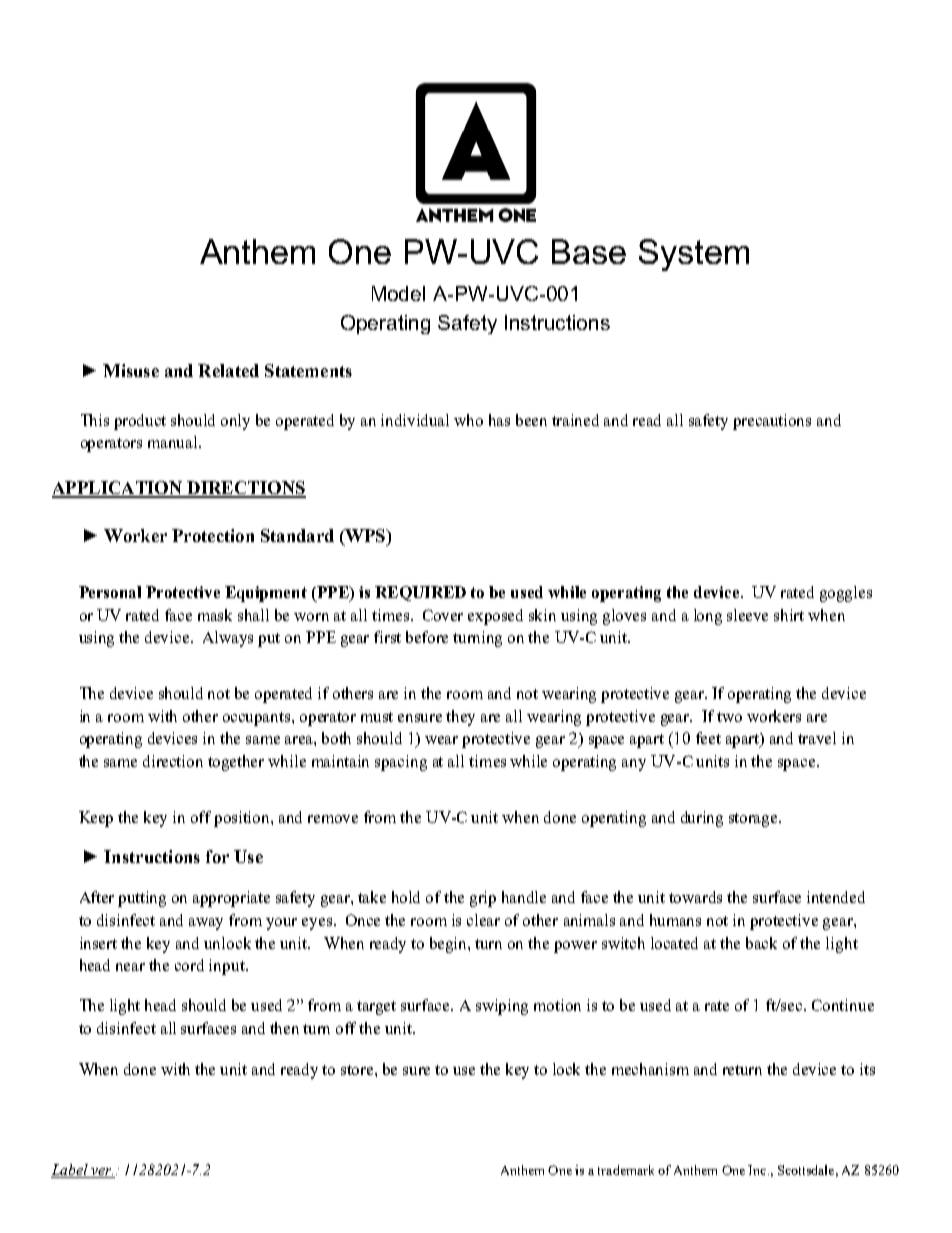  I want to click on Misuse, so click(131, 370).
